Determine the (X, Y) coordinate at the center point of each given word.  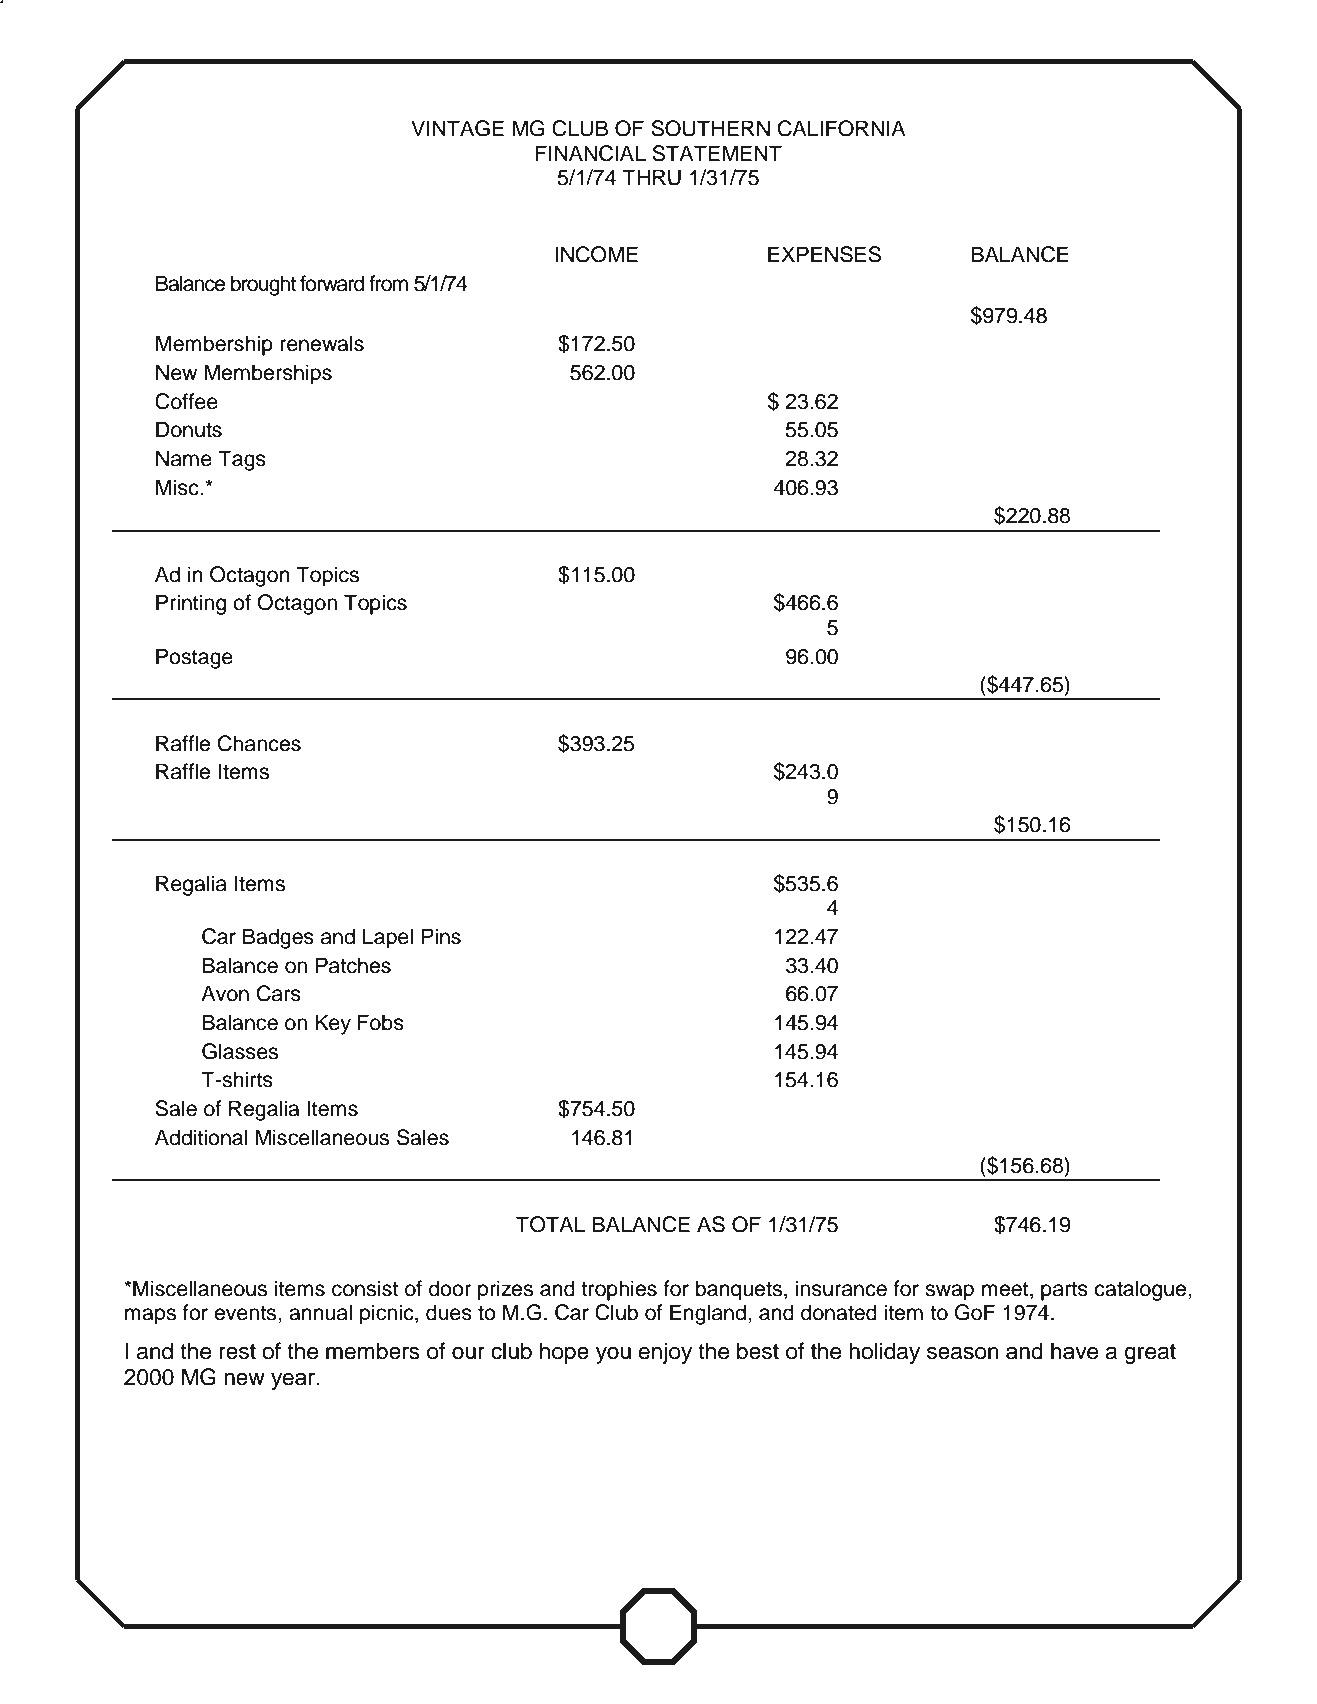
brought (263, 285)
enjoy (665, 1353)
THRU (651, 177)
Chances (259, 743)
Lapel (388, 938)
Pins (441, 936)
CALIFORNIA (842, 128)
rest (237, 1352)
